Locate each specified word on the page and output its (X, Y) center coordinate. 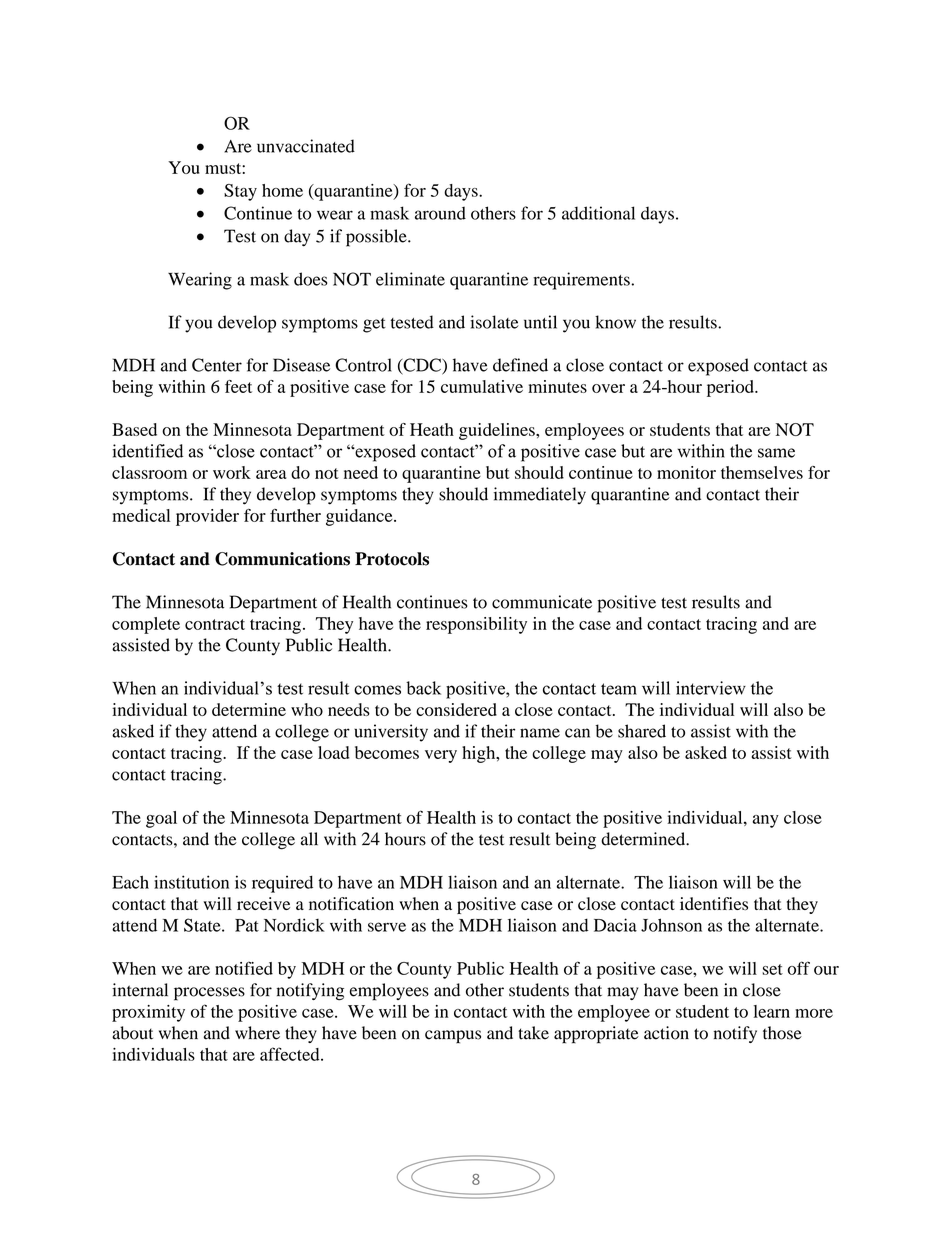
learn (772, 1011)
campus (453, 1037)
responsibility (476, 625)
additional (598, 213)
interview (711, 688)
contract (215, 624)
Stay (240, 192)
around (440, 213)
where (257, 1033)
